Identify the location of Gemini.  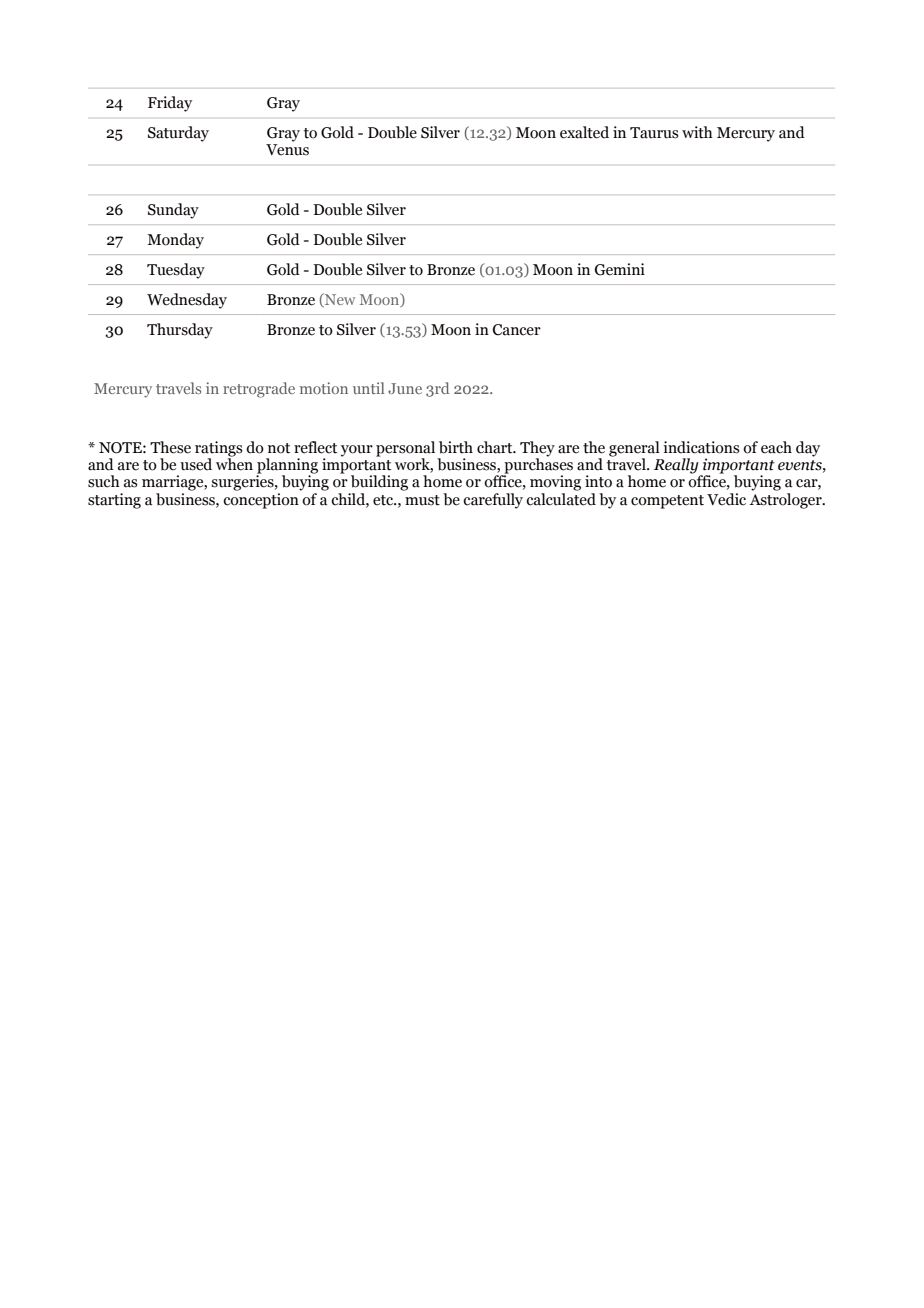
(620, 269).
